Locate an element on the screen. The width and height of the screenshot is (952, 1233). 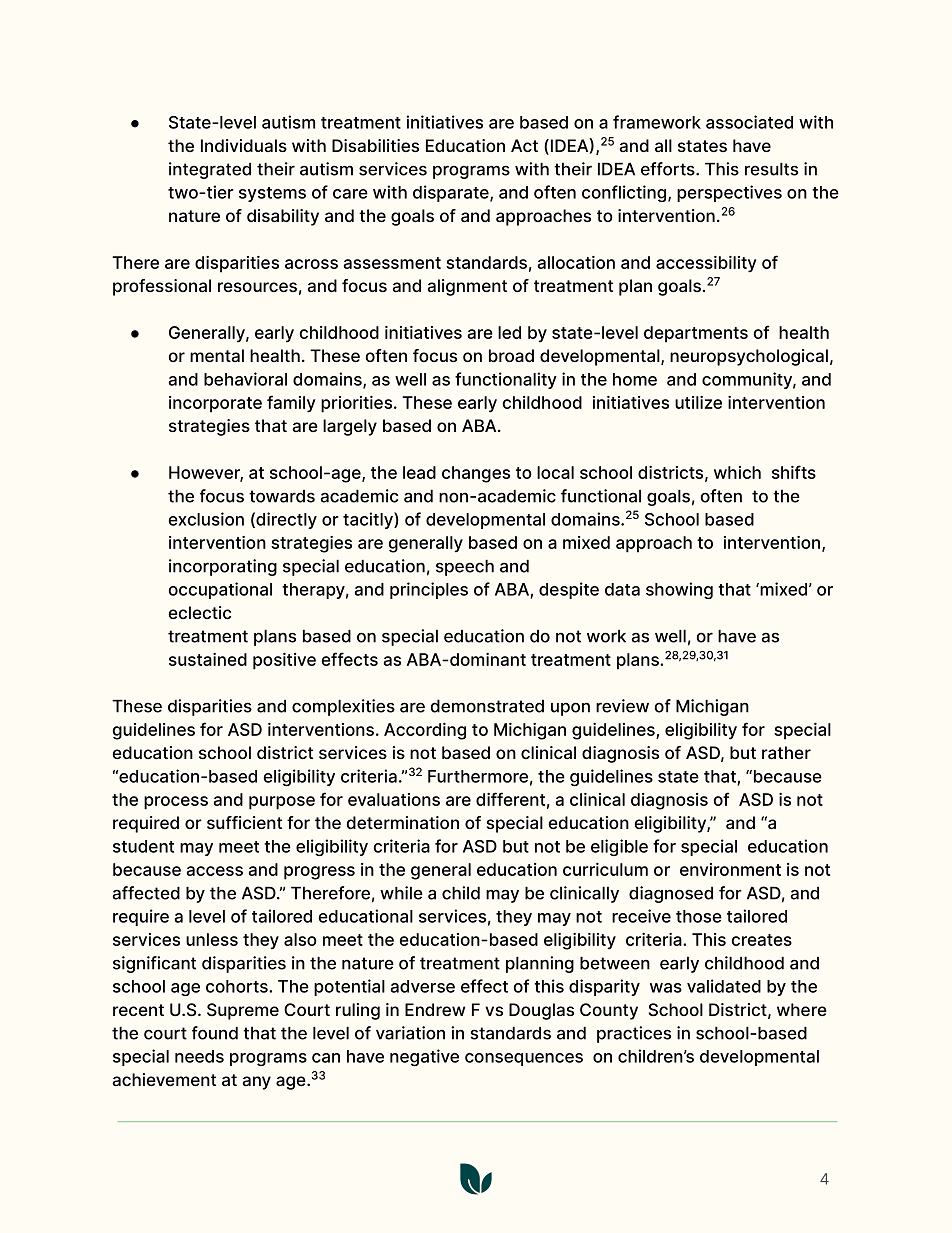
showing is located at coordinates (679, 590).
